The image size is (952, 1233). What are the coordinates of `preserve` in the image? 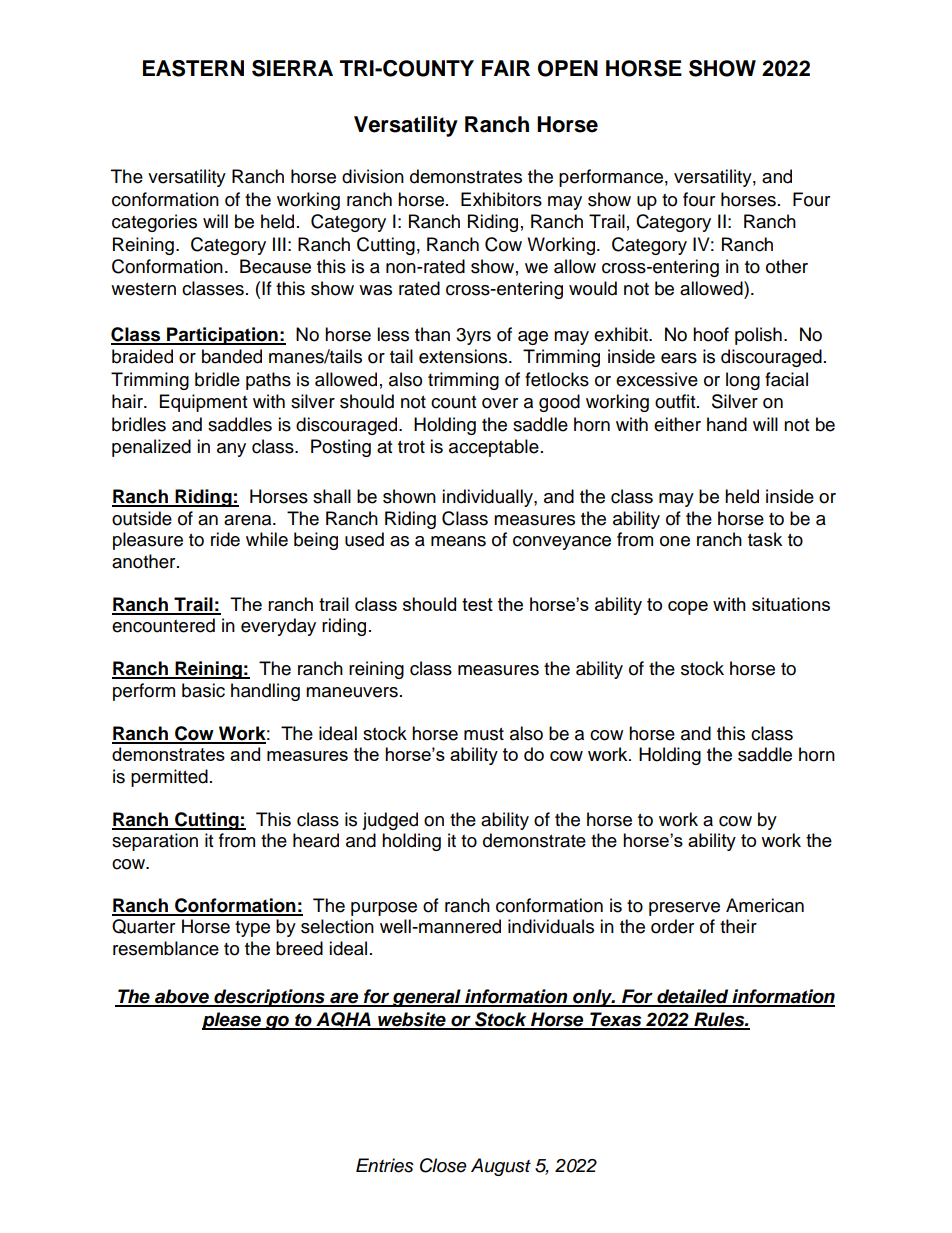 It's located at (684, 909).
